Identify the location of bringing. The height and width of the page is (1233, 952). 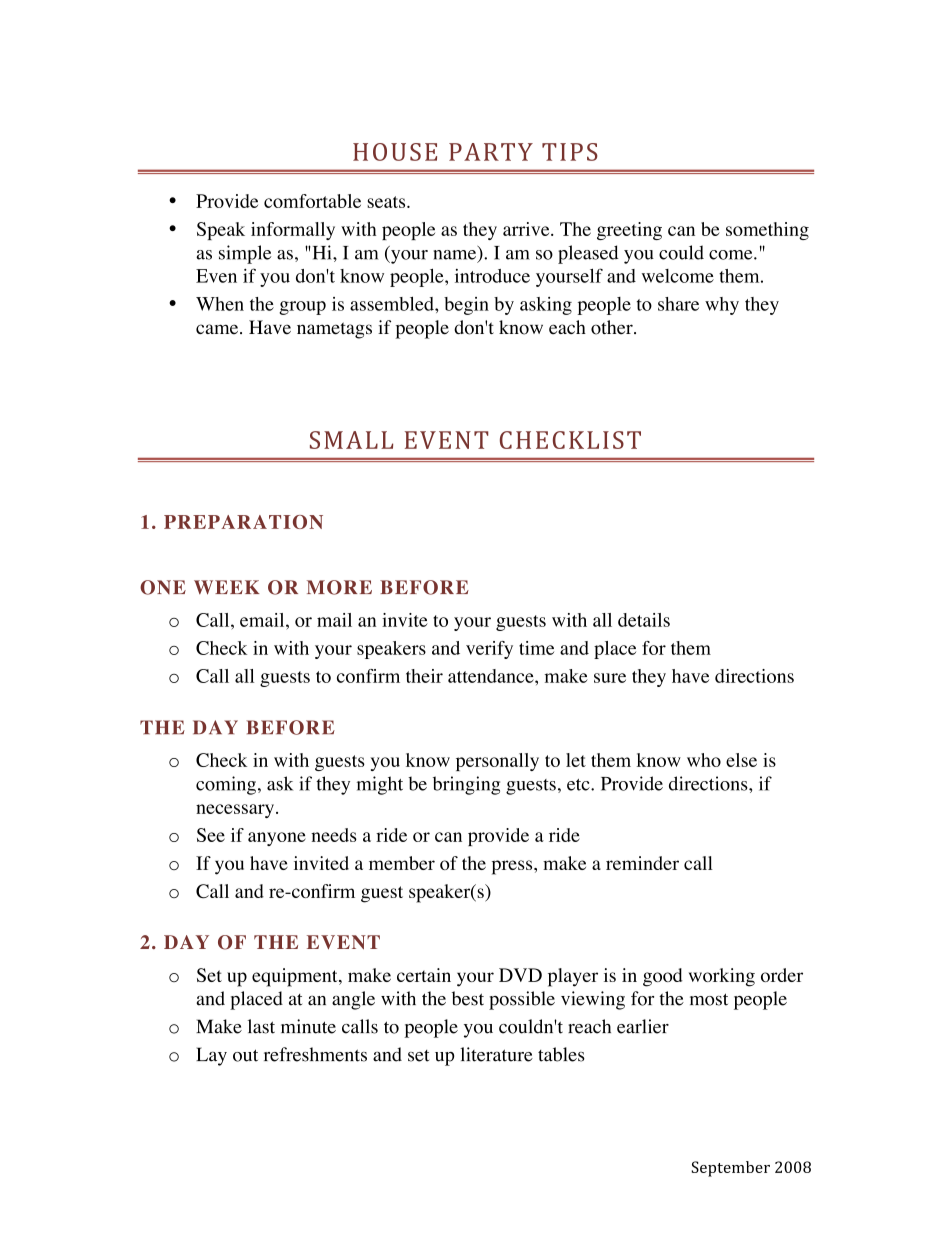
(466, 785).
